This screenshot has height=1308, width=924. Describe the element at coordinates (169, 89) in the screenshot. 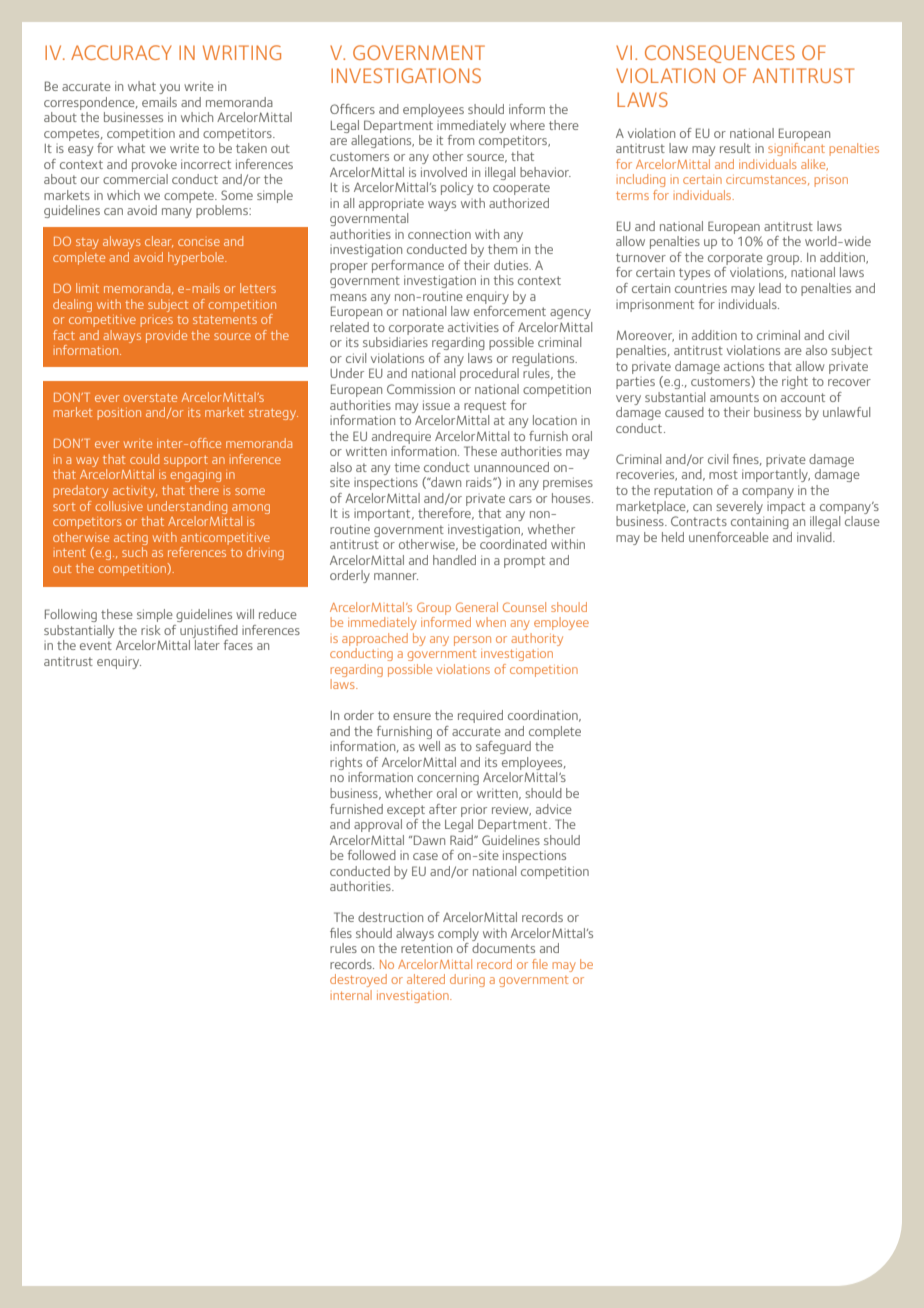

I see `you` at that location.
